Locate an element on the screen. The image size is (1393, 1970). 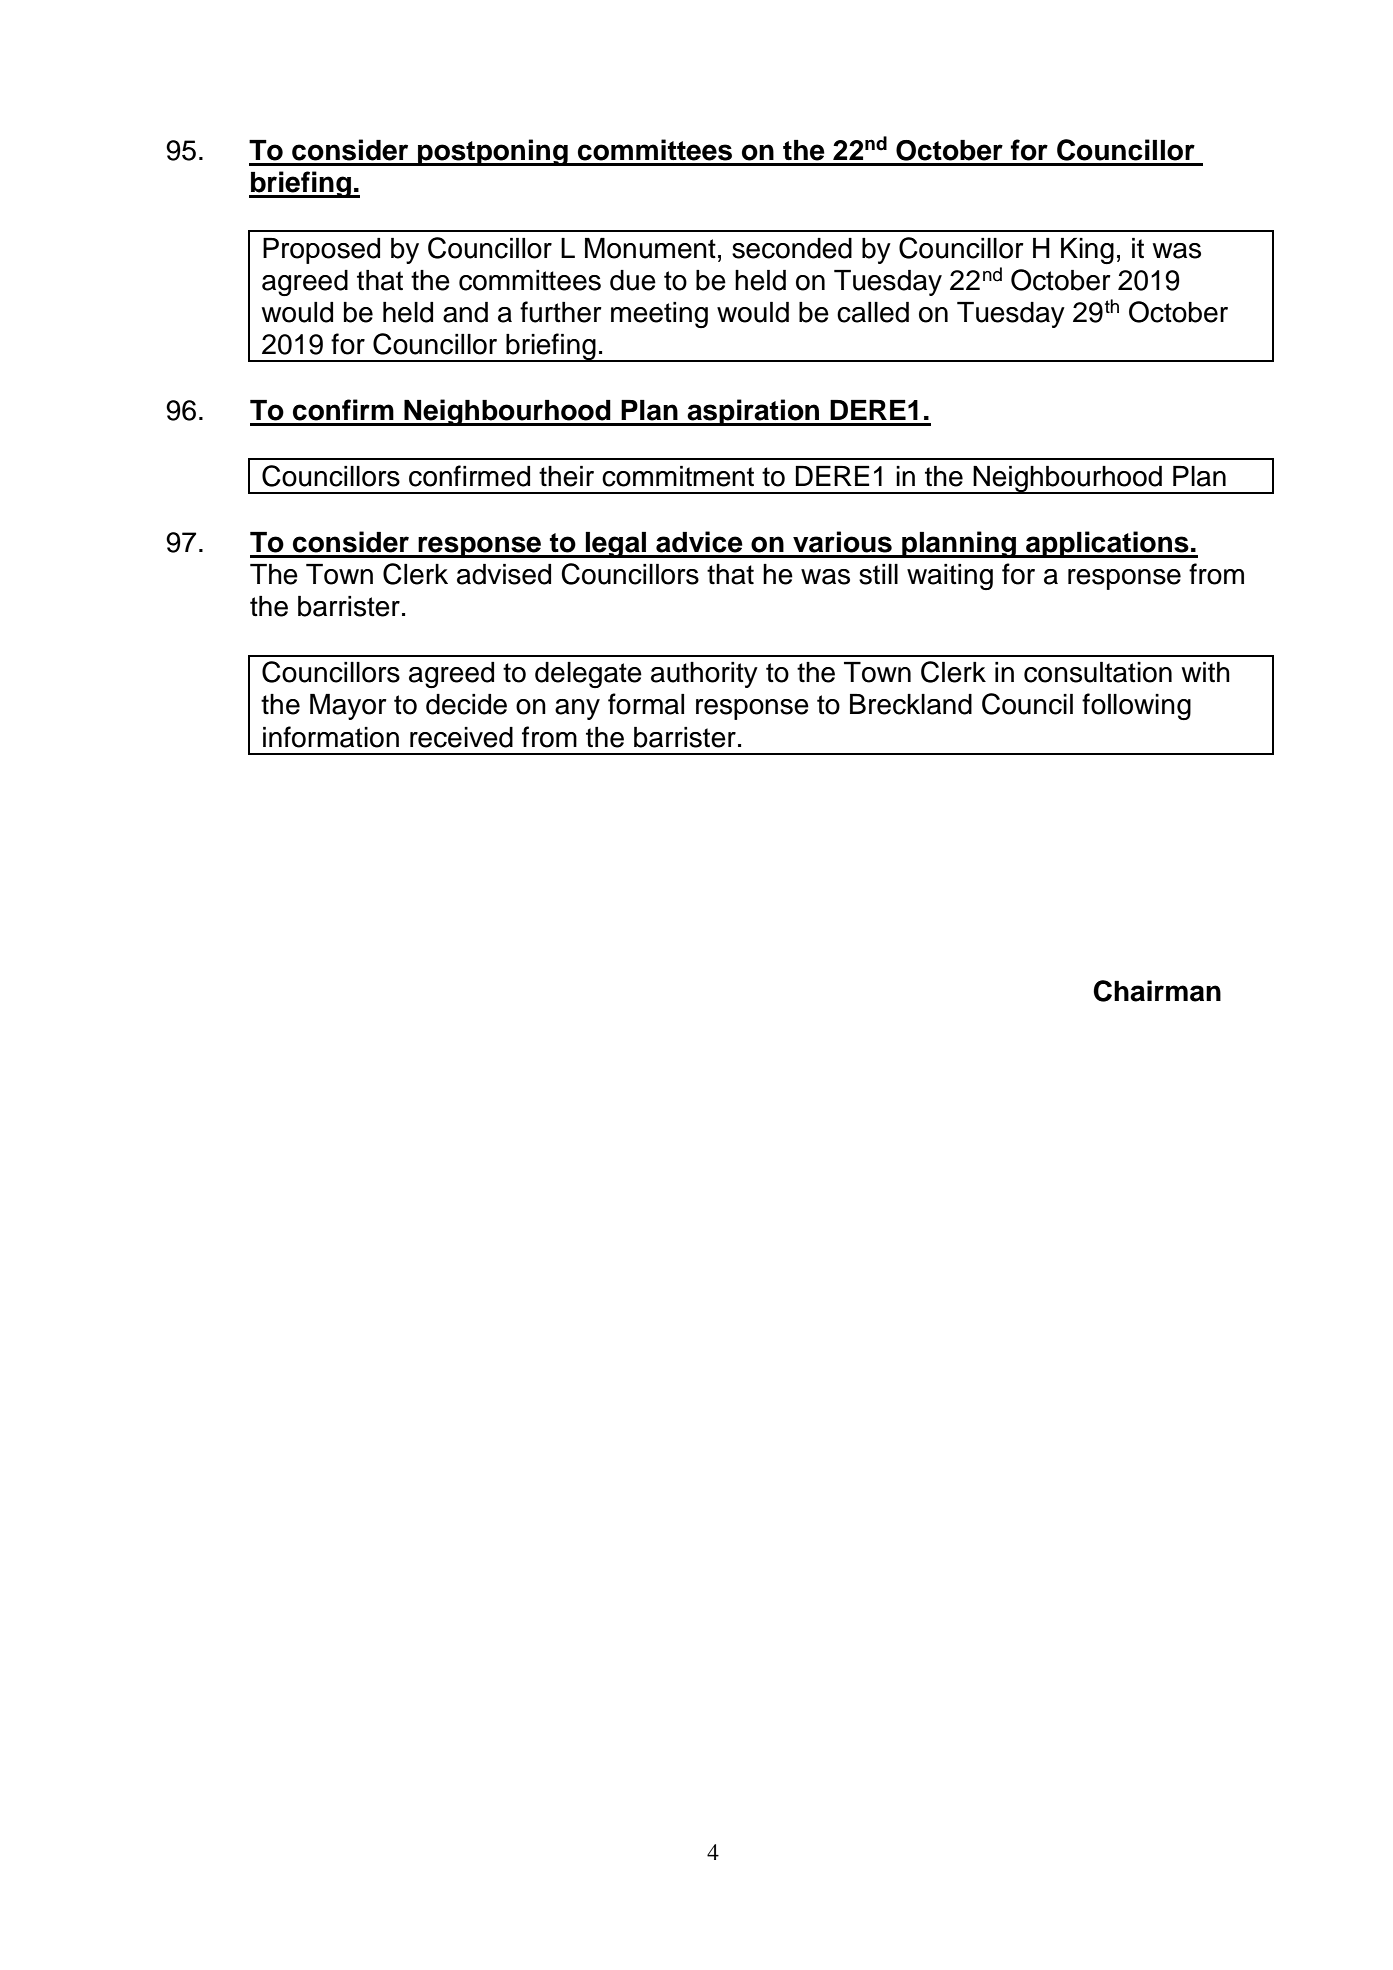
decide is located at coordinates (466, 704).
